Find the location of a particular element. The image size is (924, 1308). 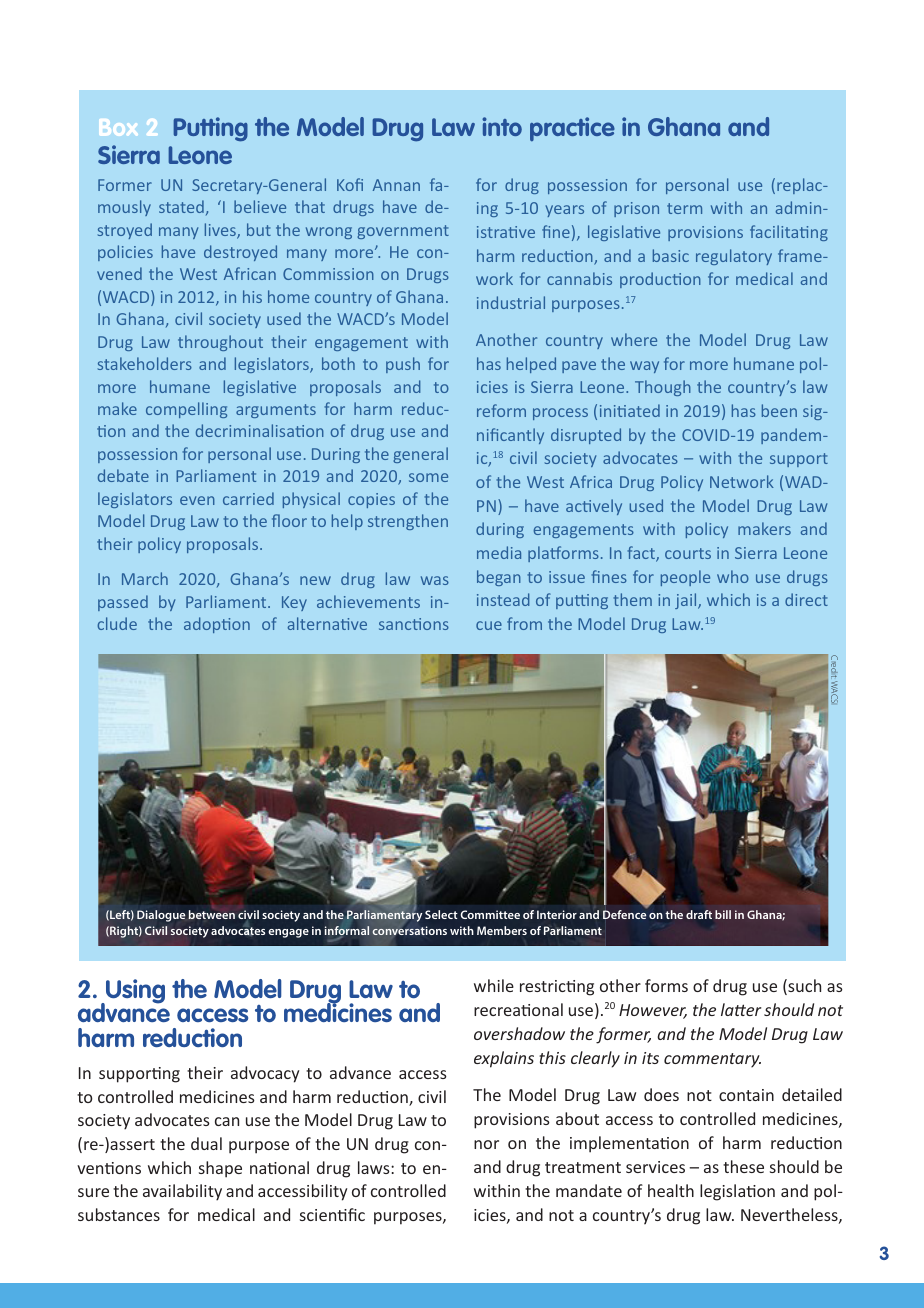

throughout is located at coordinates (220, 343).
